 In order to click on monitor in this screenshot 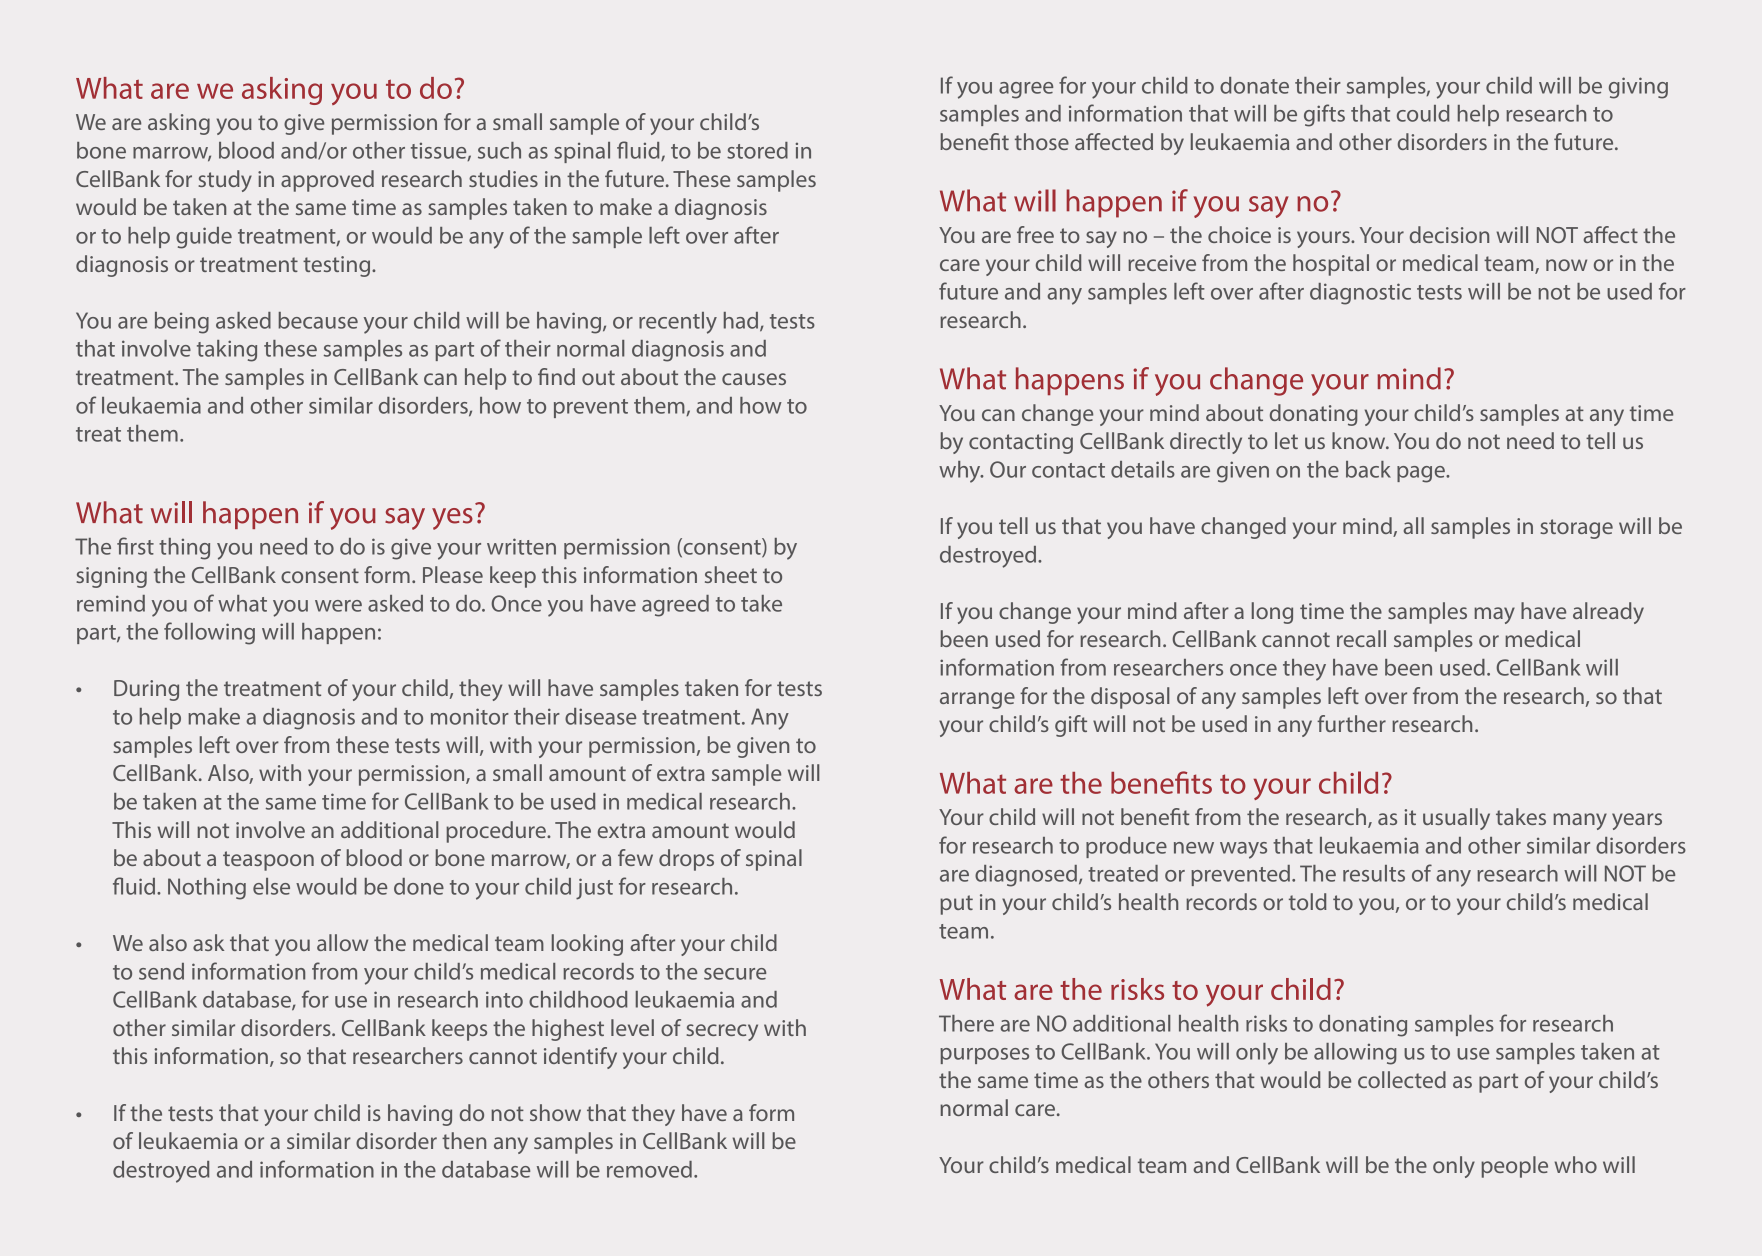, I will do `click(470, 716)`.
